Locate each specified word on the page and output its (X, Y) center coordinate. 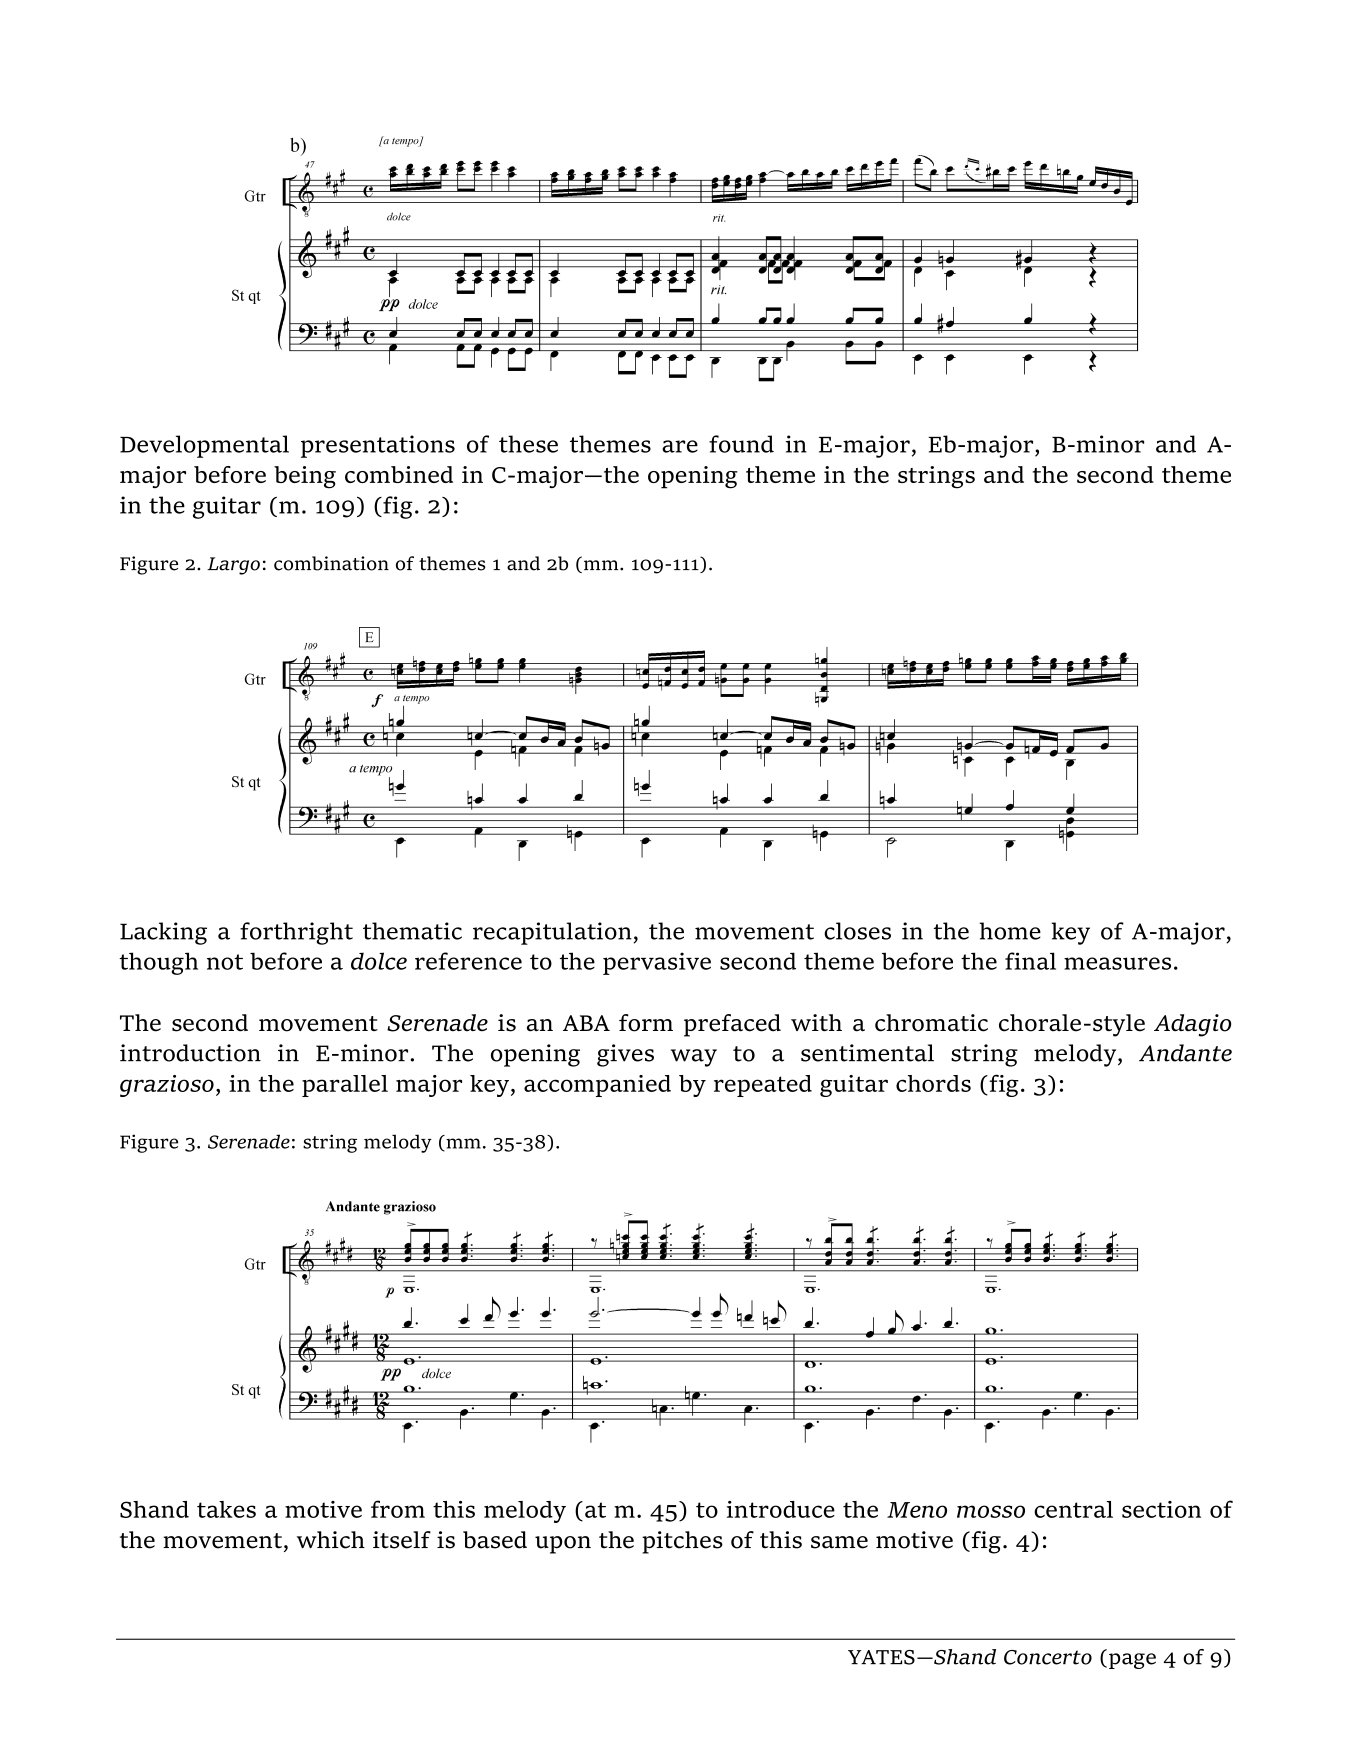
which (331, 1540)
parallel (345, 1086)
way (694, 1058)
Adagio (1192, 1025)
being (305, 477)
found (741, 444)
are (680, 446)
